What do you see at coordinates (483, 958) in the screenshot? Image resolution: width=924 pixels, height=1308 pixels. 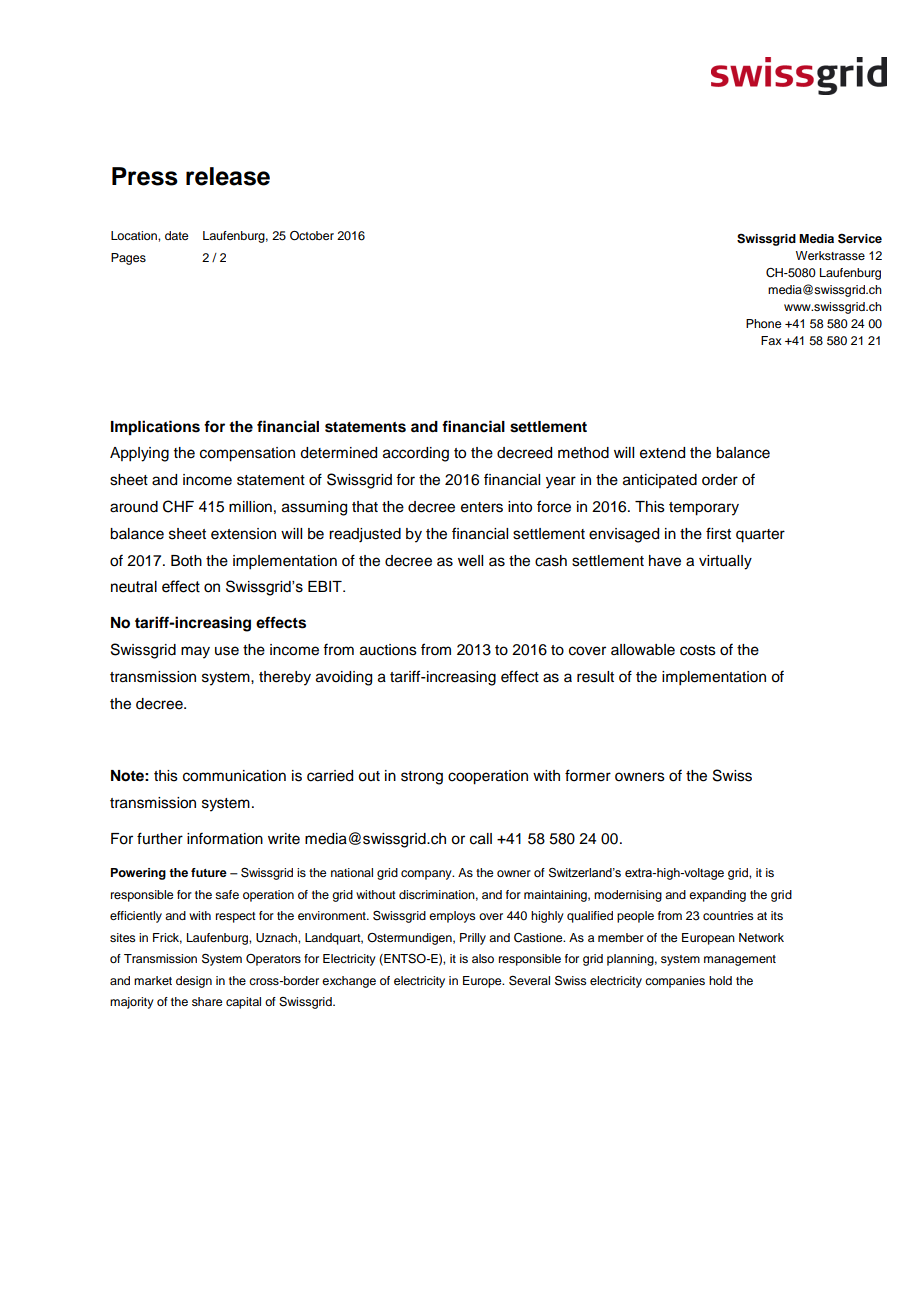 I see `also` at bounding box center [483, 958].
